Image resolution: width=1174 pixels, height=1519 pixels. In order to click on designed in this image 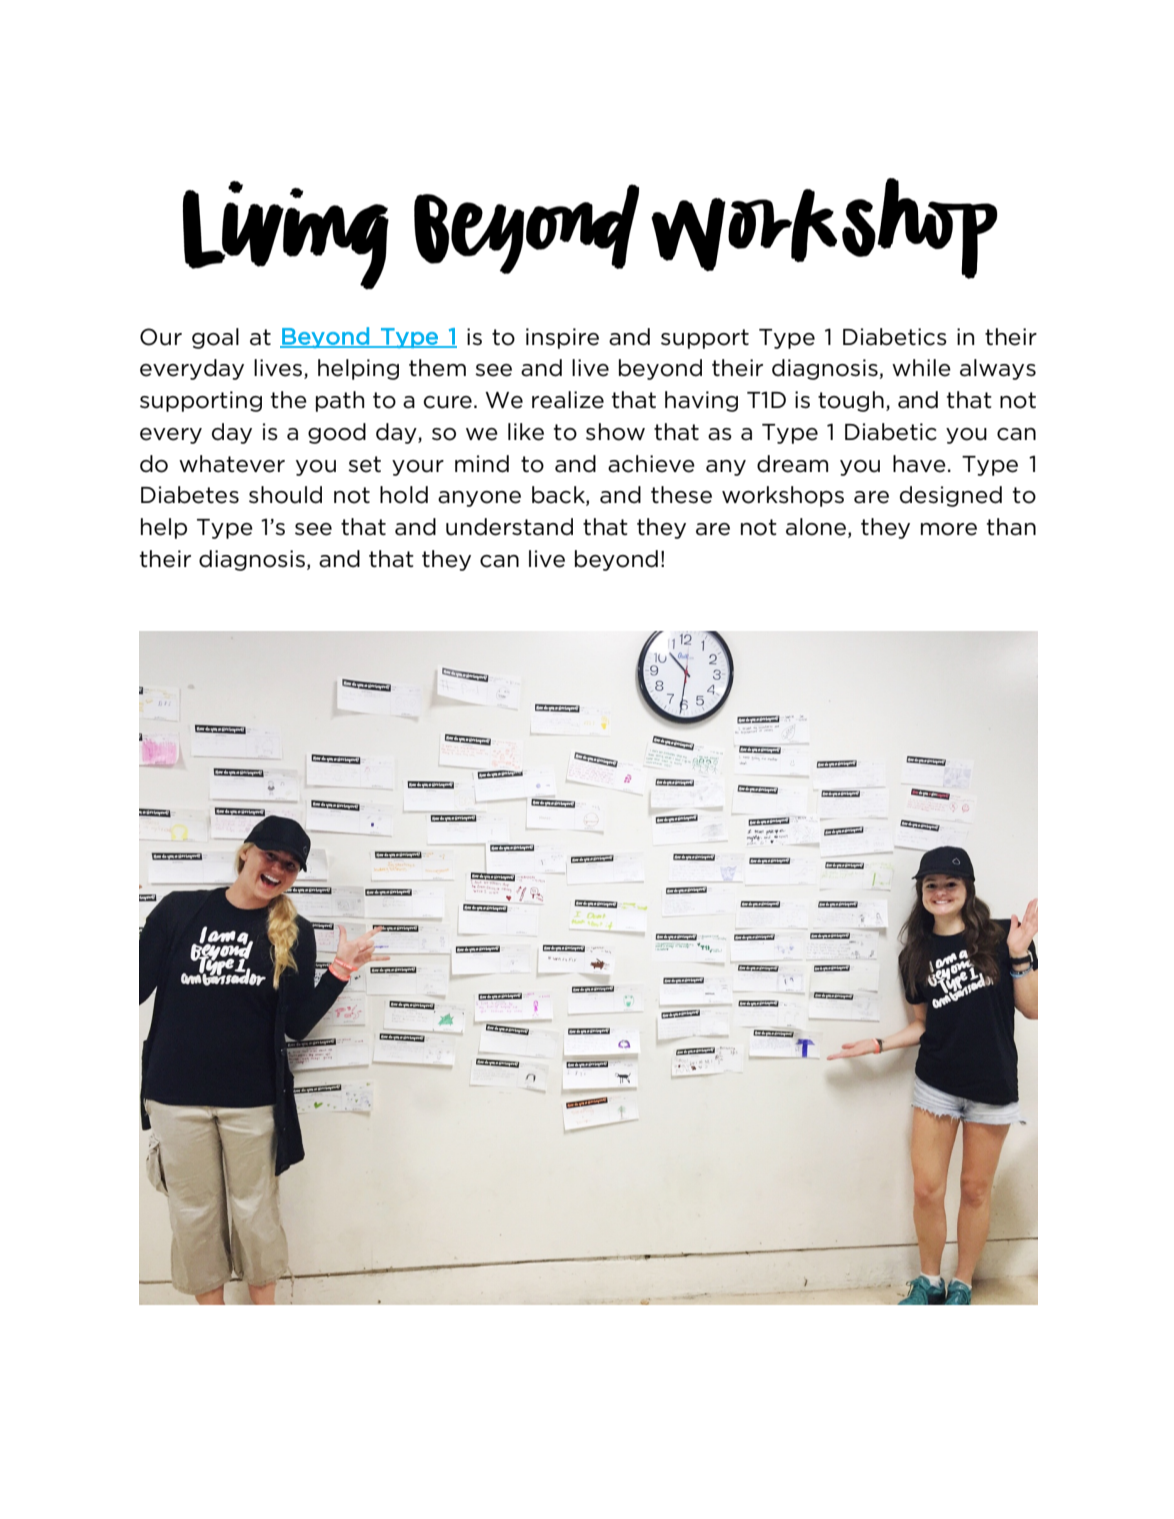, I will do `click(951, 496)`.
